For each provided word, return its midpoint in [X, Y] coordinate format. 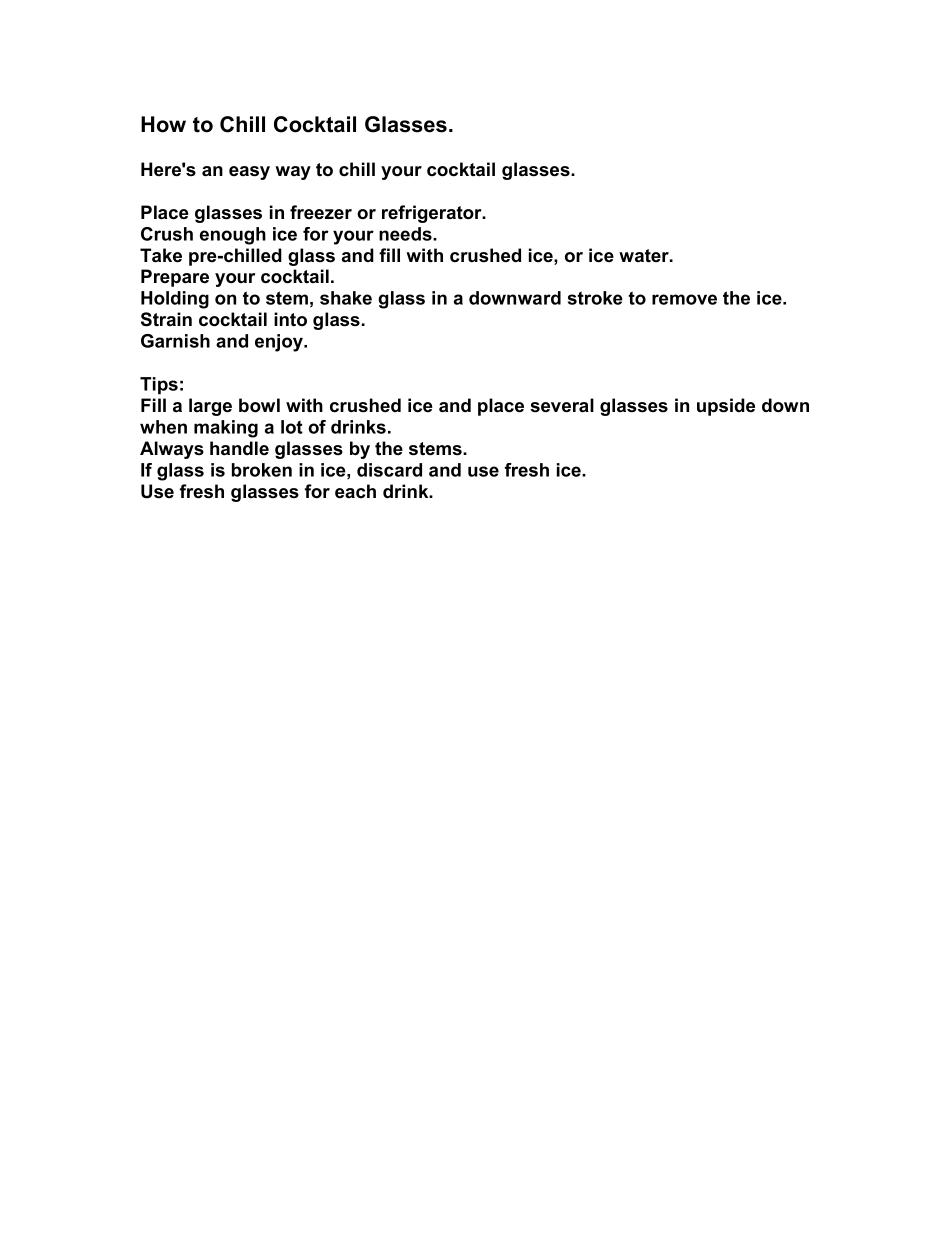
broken [262, 470]
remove [684, 299]
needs [406, 234]
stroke [595, 298]
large [210, 407]
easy [249, 173]
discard [389, 470]
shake [346, 298]
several [562, 405]
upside [726, 407]
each [355, 491]
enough [233, 236]
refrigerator [433, 214]
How [163, 124]
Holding [175, 300]
